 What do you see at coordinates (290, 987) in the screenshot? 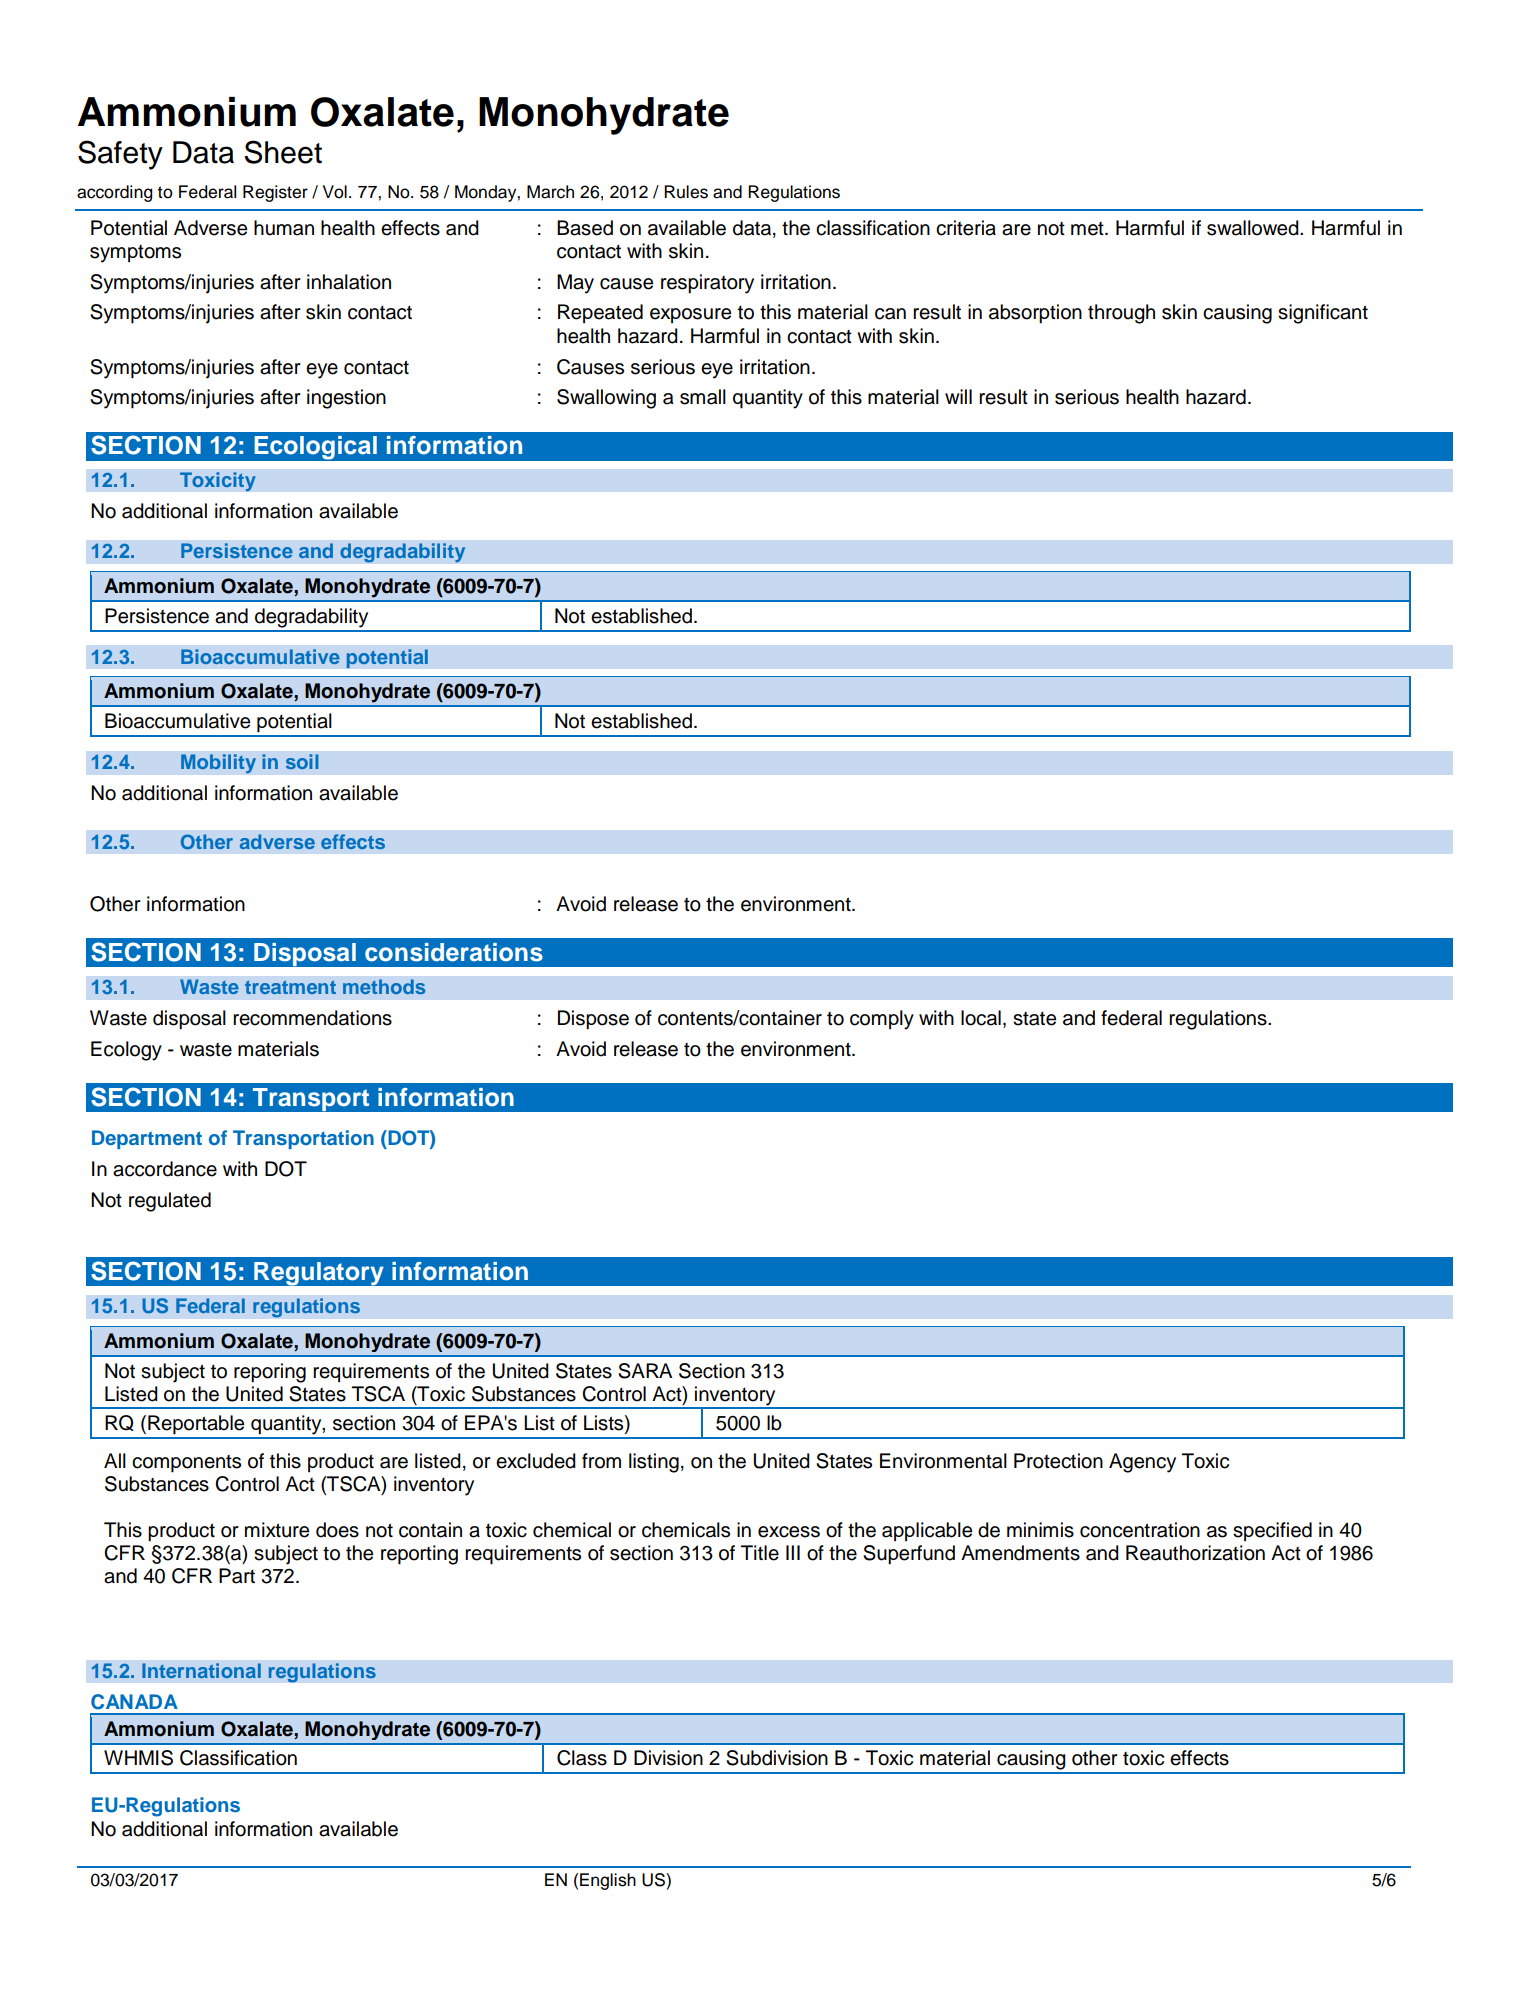
I see `treatment` at bounding box center [290, 987].
